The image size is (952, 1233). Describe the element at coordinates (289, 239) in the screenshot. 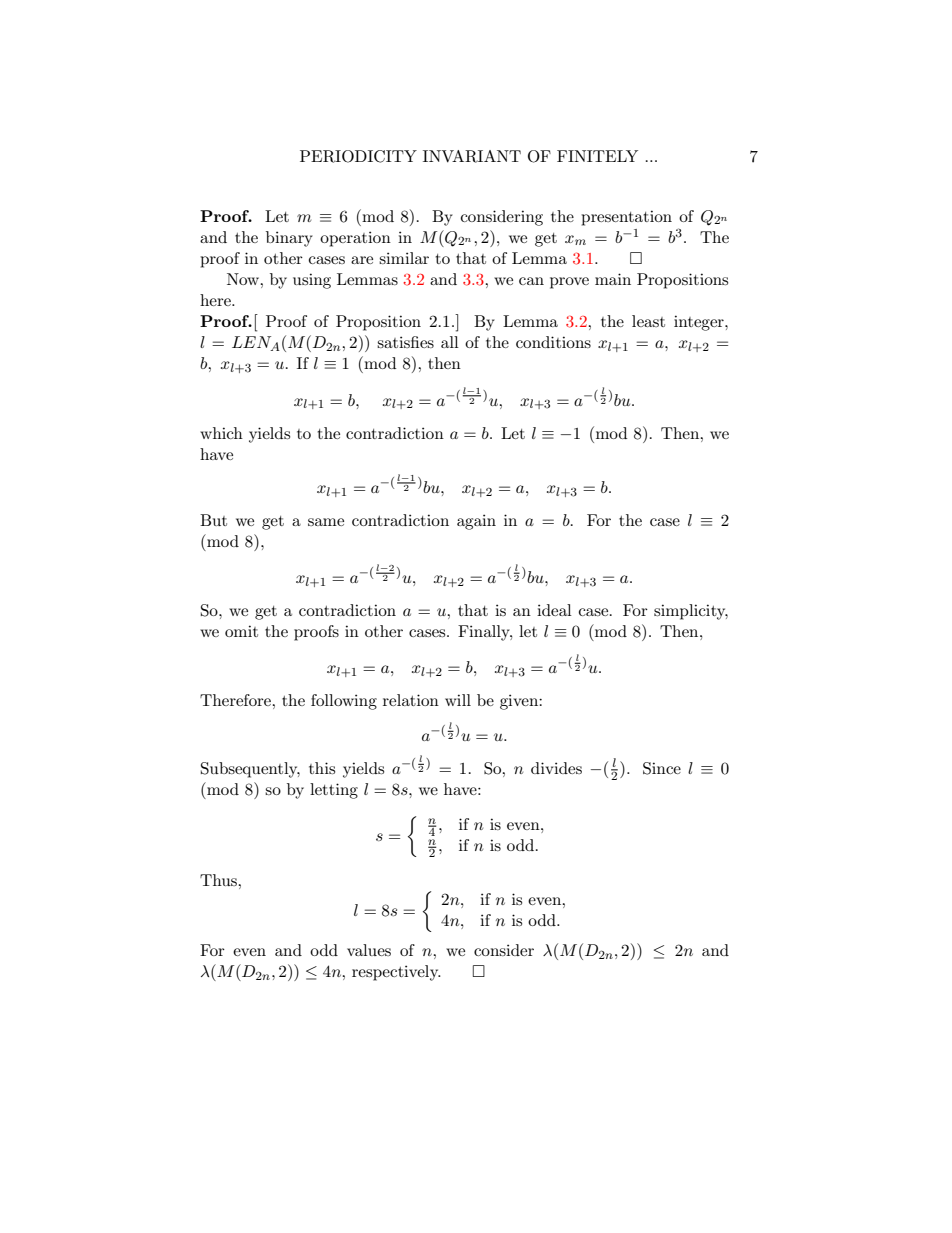

I see `binary` at that location.
